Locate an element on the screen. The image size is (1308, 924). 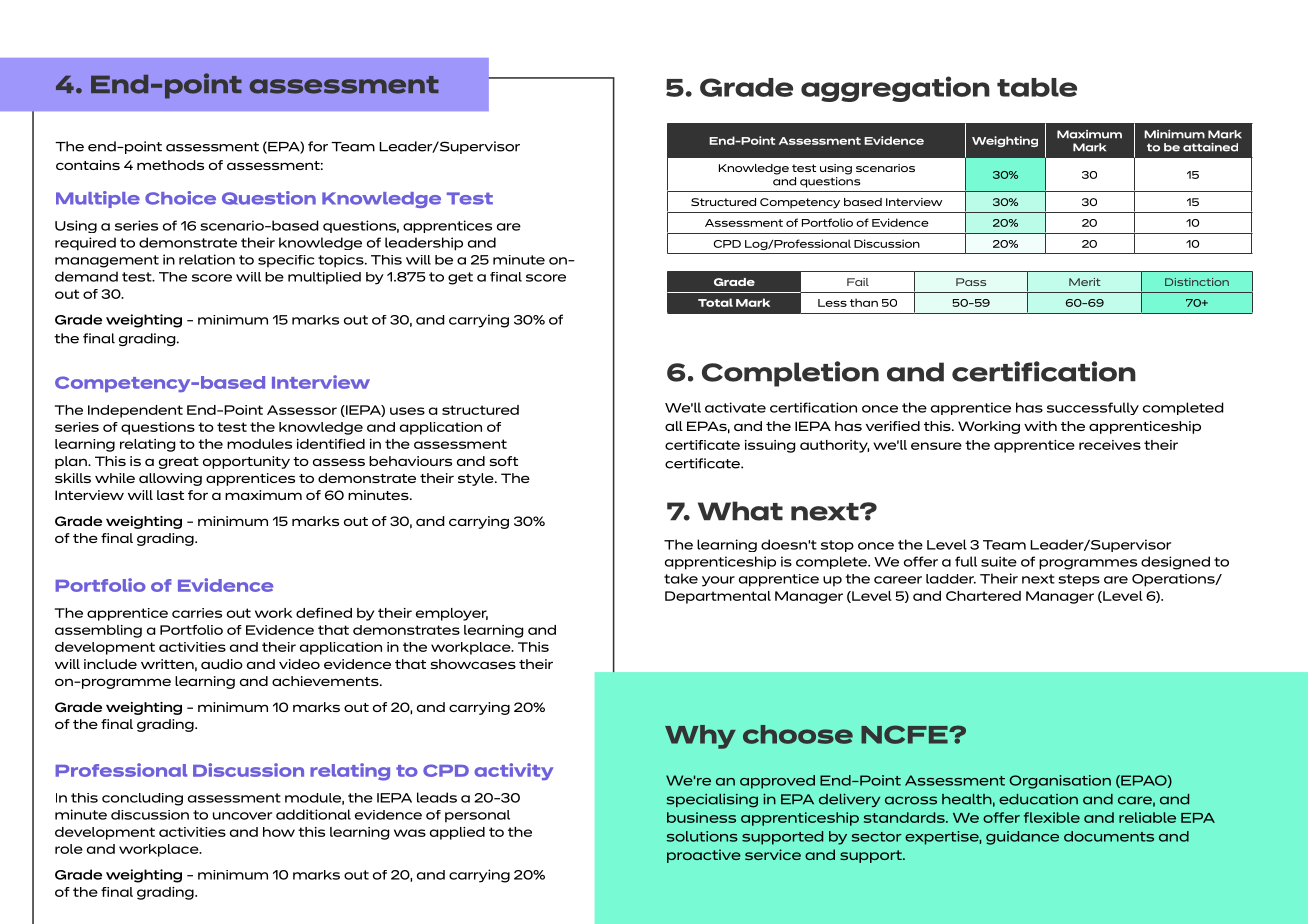
table is located at coordinates (1037, 87).
